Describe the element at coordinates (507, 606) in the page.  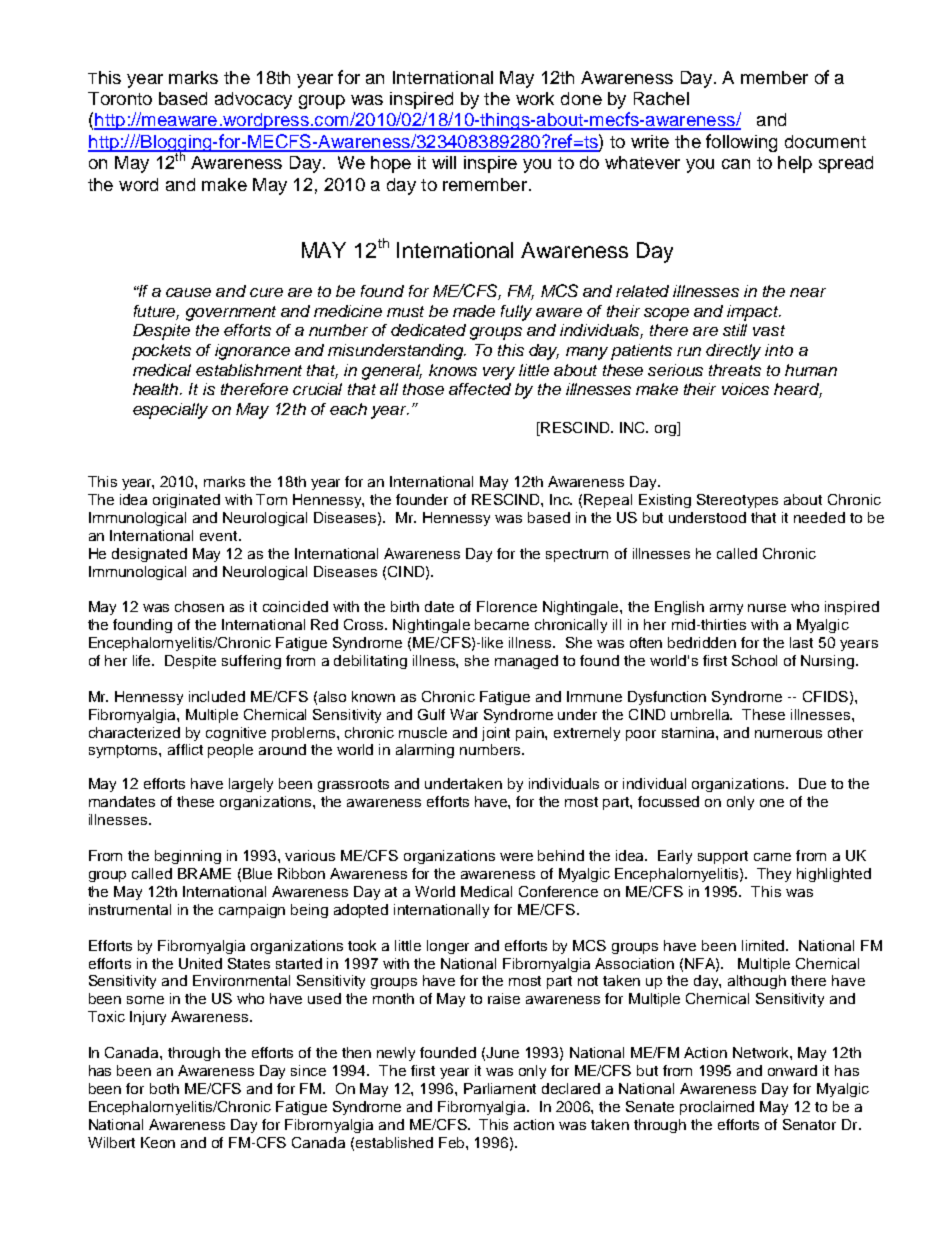
I see `Florence` at that location.
